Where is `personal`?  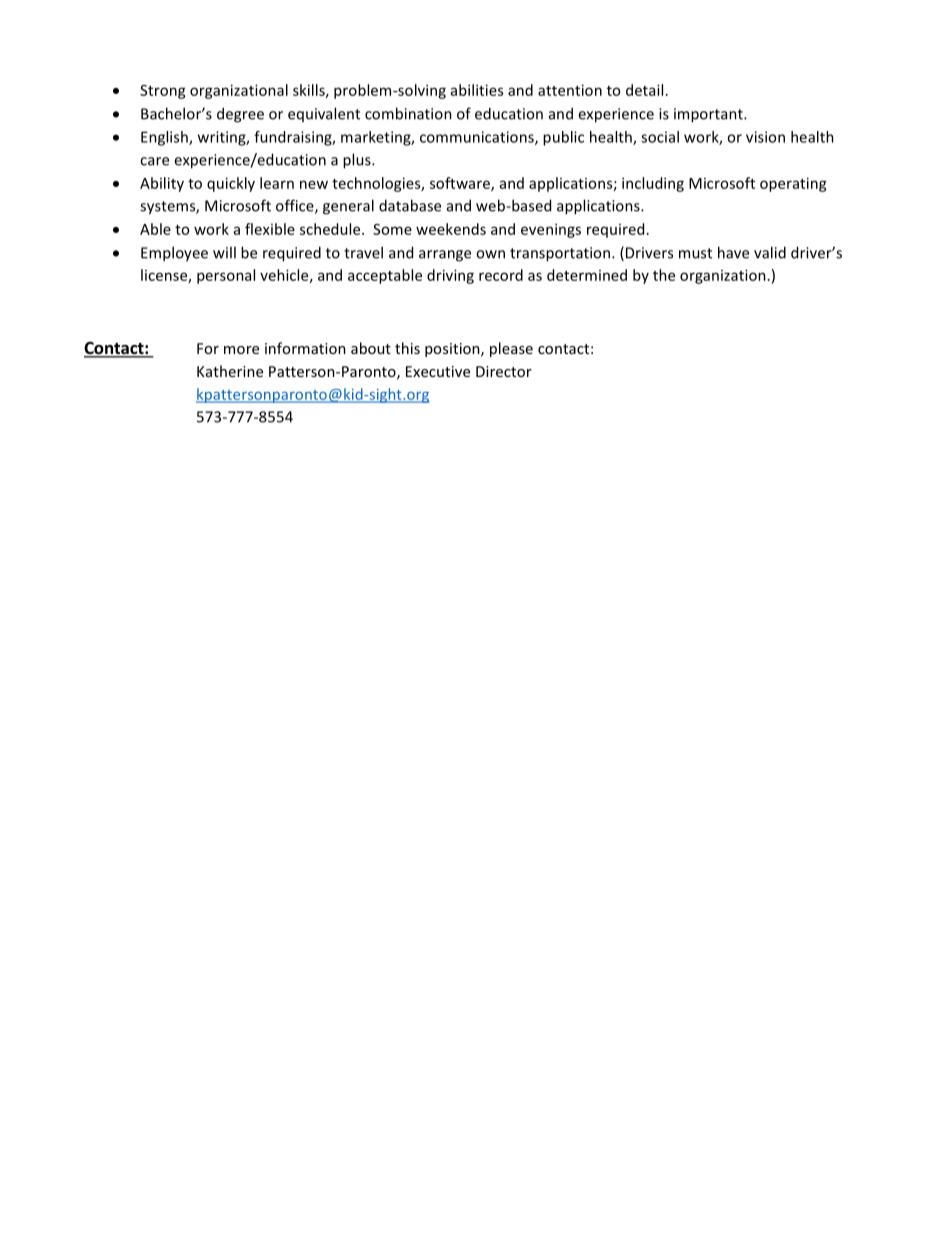
personal is located at coordinates (226, 276).
